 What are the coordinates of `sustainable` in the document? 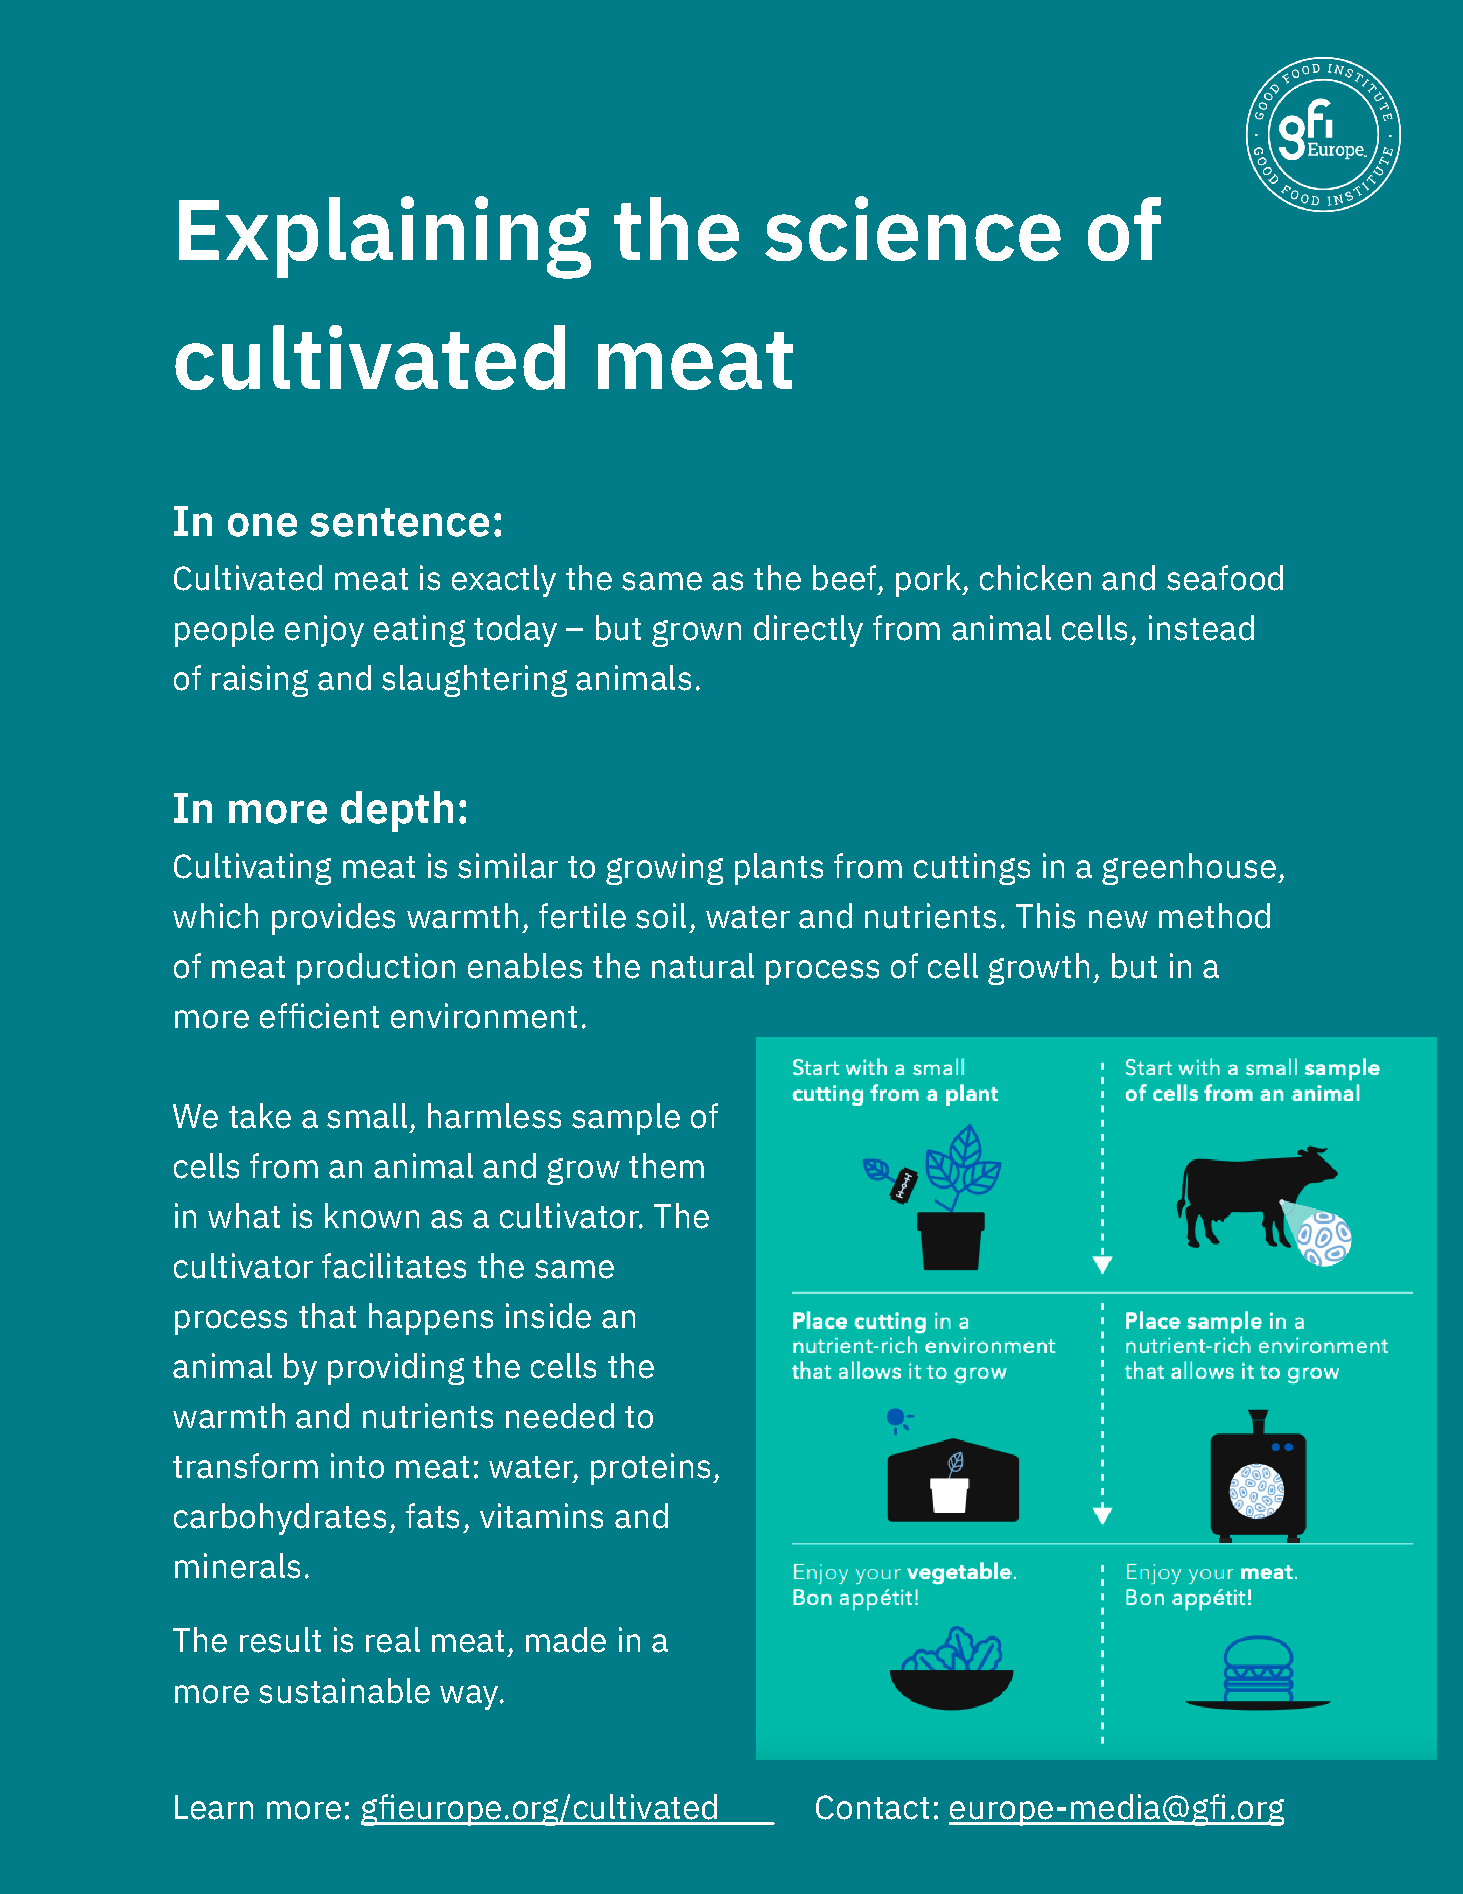 It's located at (344, 1691).
